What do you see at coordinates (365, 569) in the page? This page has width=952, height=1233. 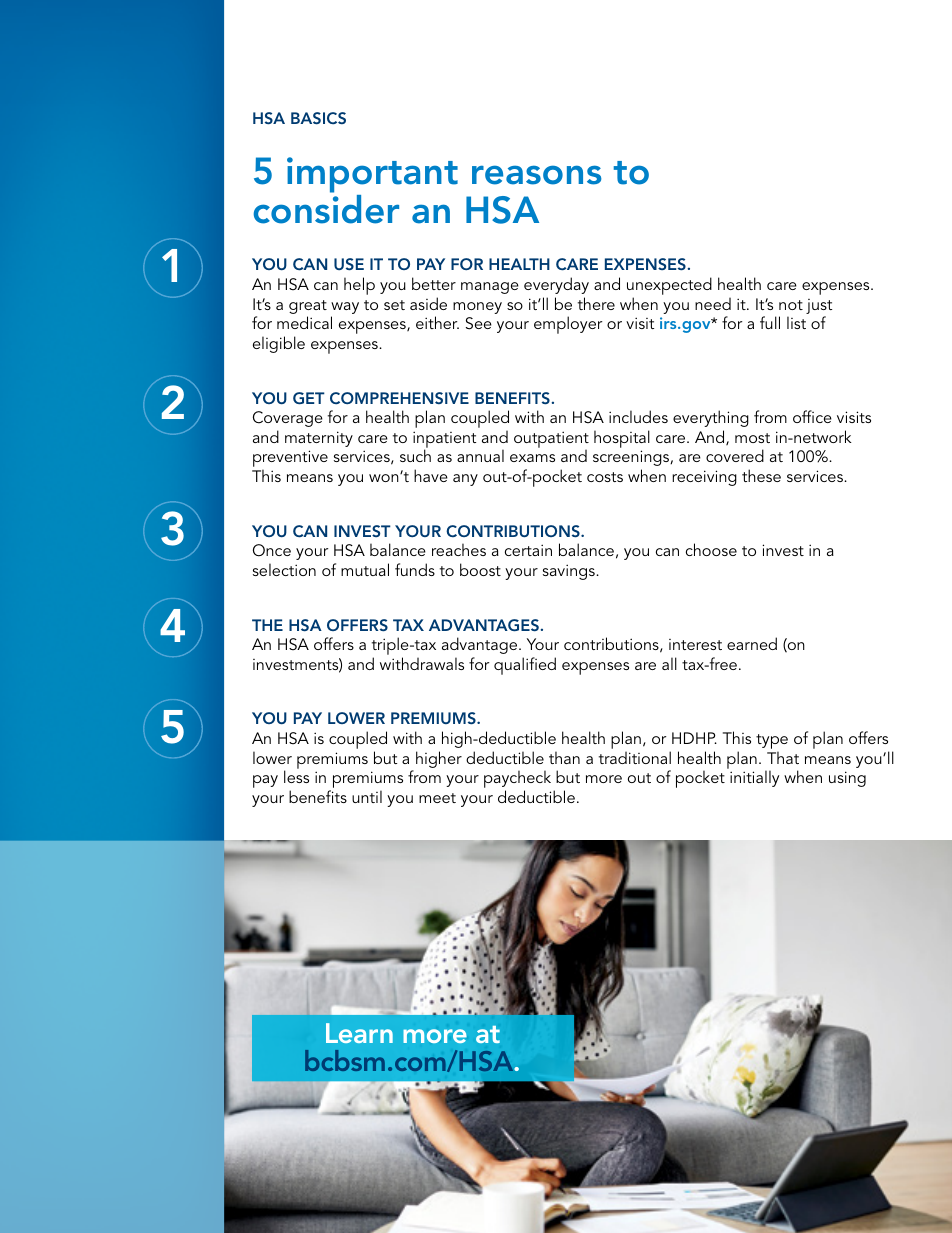 I see `mutual` at bounding box center [365, 569].
